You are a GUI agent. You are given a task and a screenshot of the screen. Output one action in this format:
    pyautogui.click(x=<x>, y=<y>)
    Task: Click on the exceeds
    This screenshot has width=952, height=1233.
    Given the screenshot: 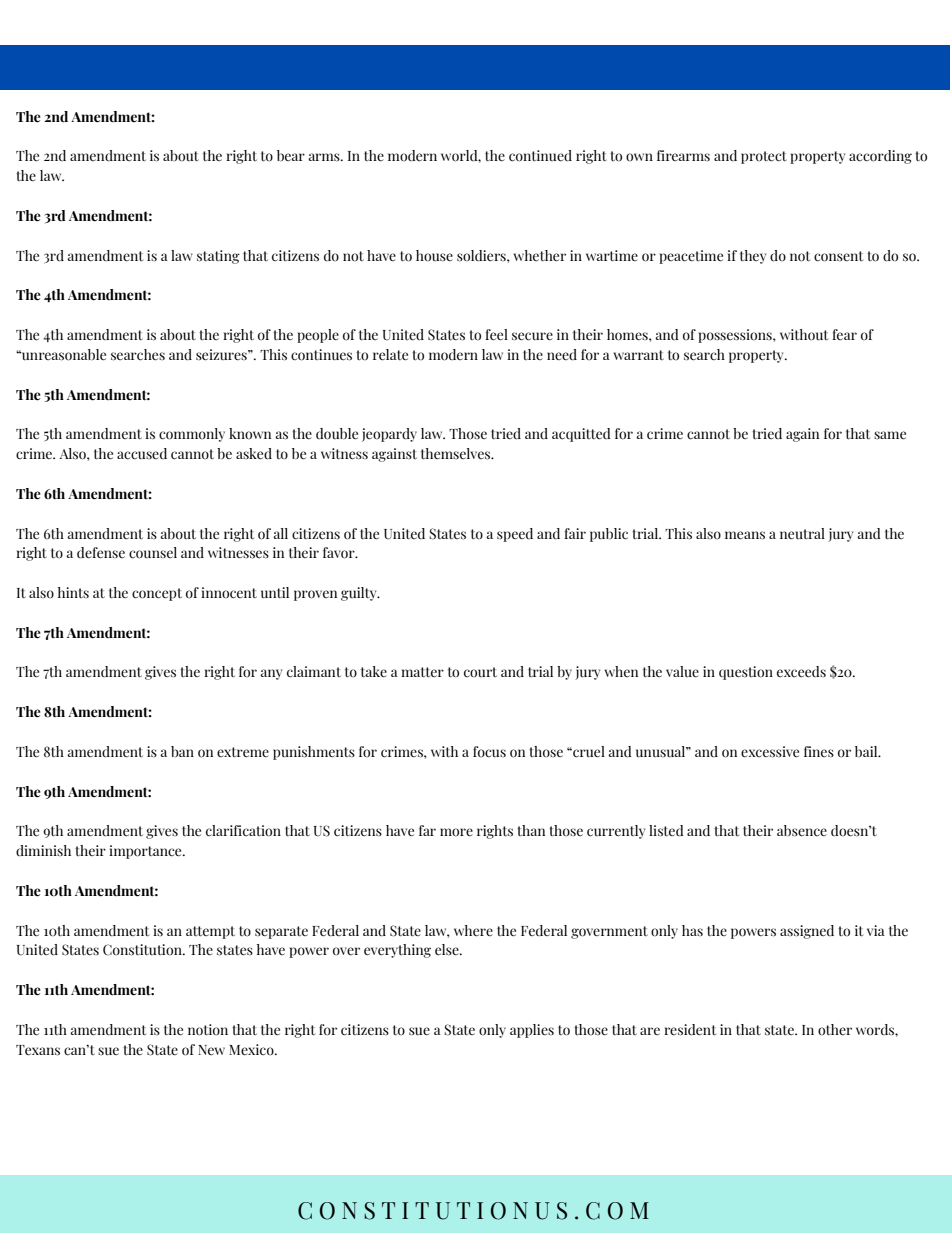 What is the action you would take?
    pyautogui.click(x=801, y=672)
